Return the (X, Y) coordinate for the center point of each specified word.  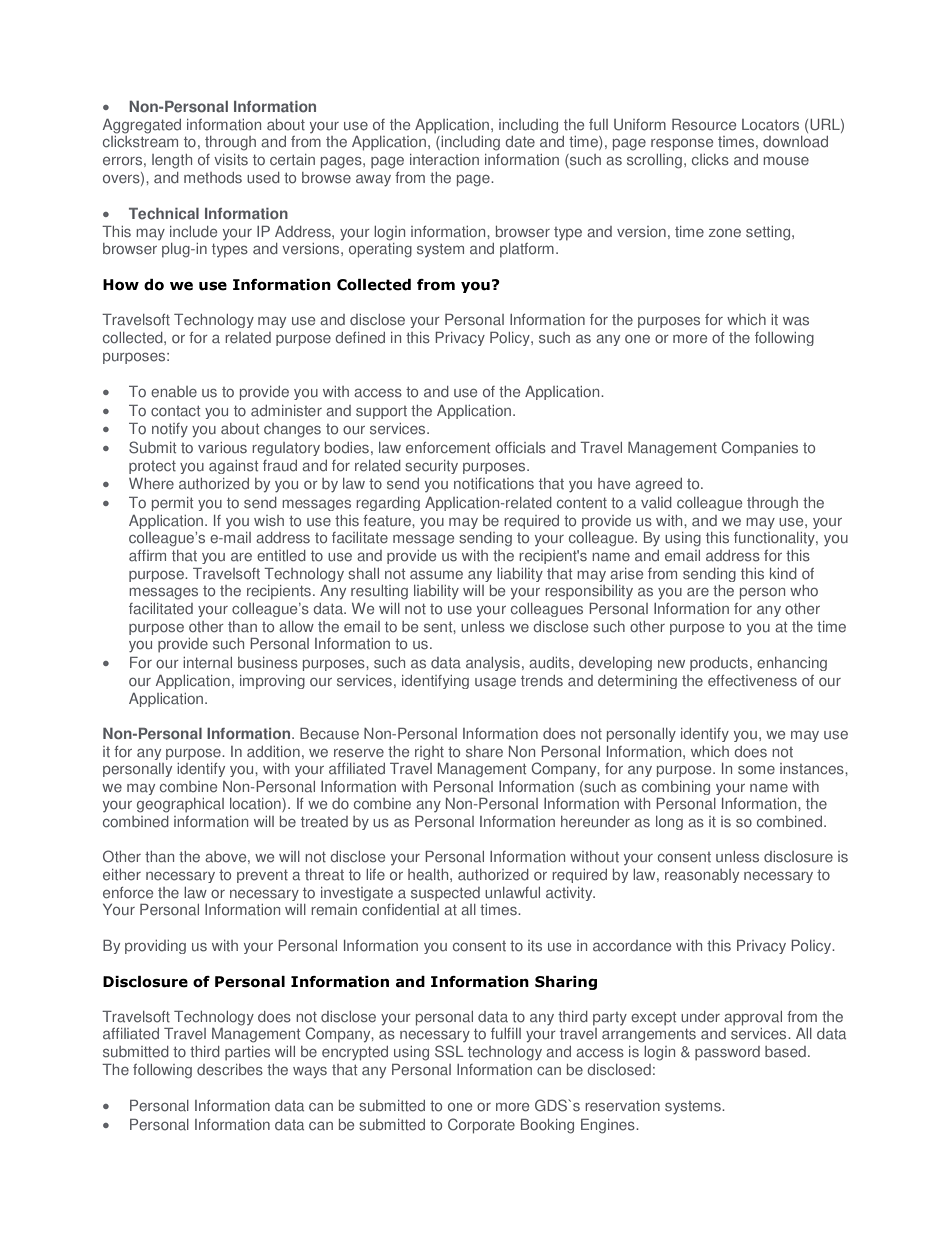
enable (174, 392)
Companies (759, 448)
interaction (444, 160)
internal (207, 663)
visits (231, 160)
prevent (262, 876)
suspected (445, 894)
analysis (493, 664)
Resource (704, 125)
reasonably (702, 876)
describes (230, 1070)
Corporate (481, 1126)
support (381, 412)
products (719, 664)
